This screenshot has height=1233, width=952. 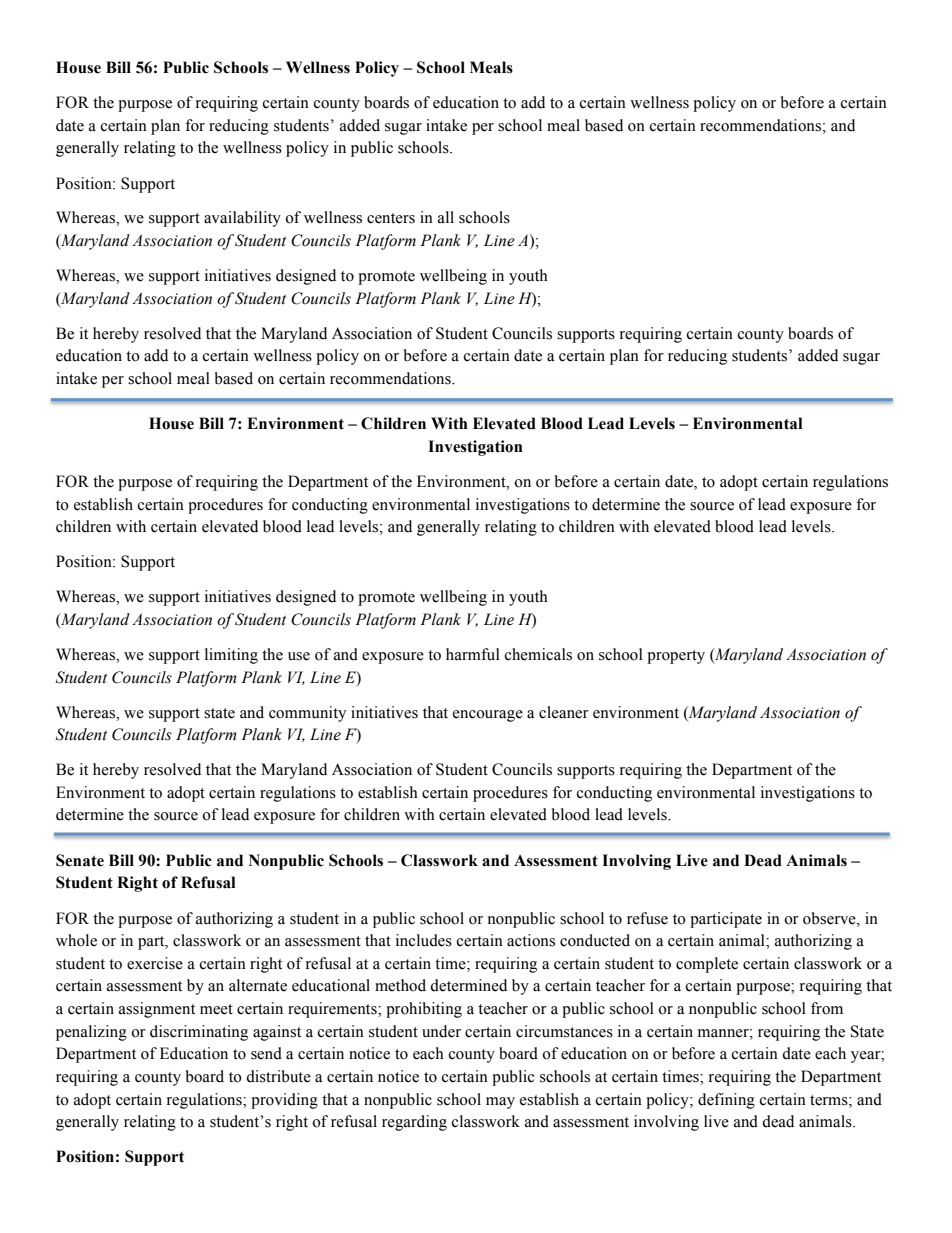 I want to click on property, so click(x=676, y=657).
